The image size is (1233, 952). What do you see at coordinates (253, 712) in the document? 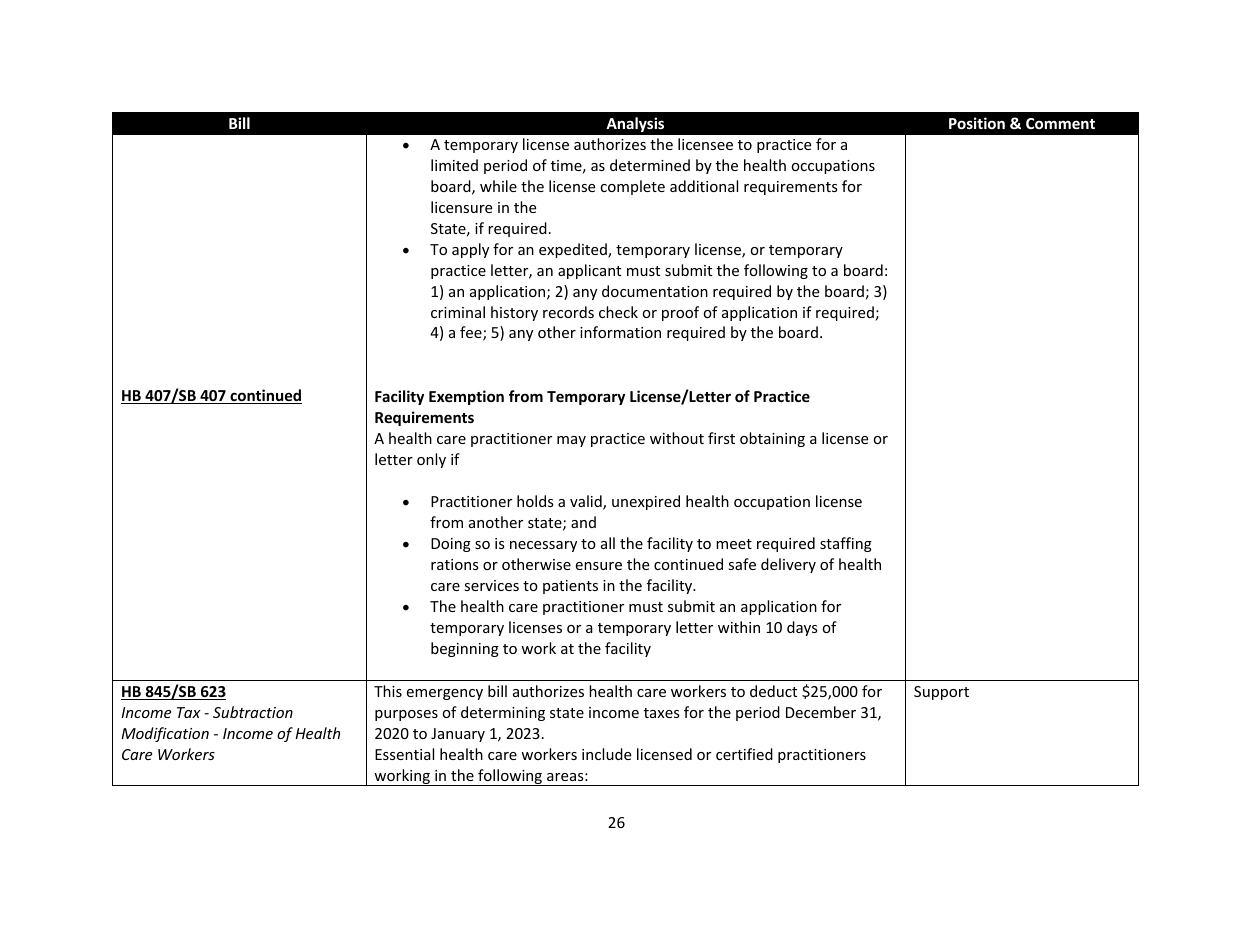
I see `Subtraction` at bounding box center [253, 712].
